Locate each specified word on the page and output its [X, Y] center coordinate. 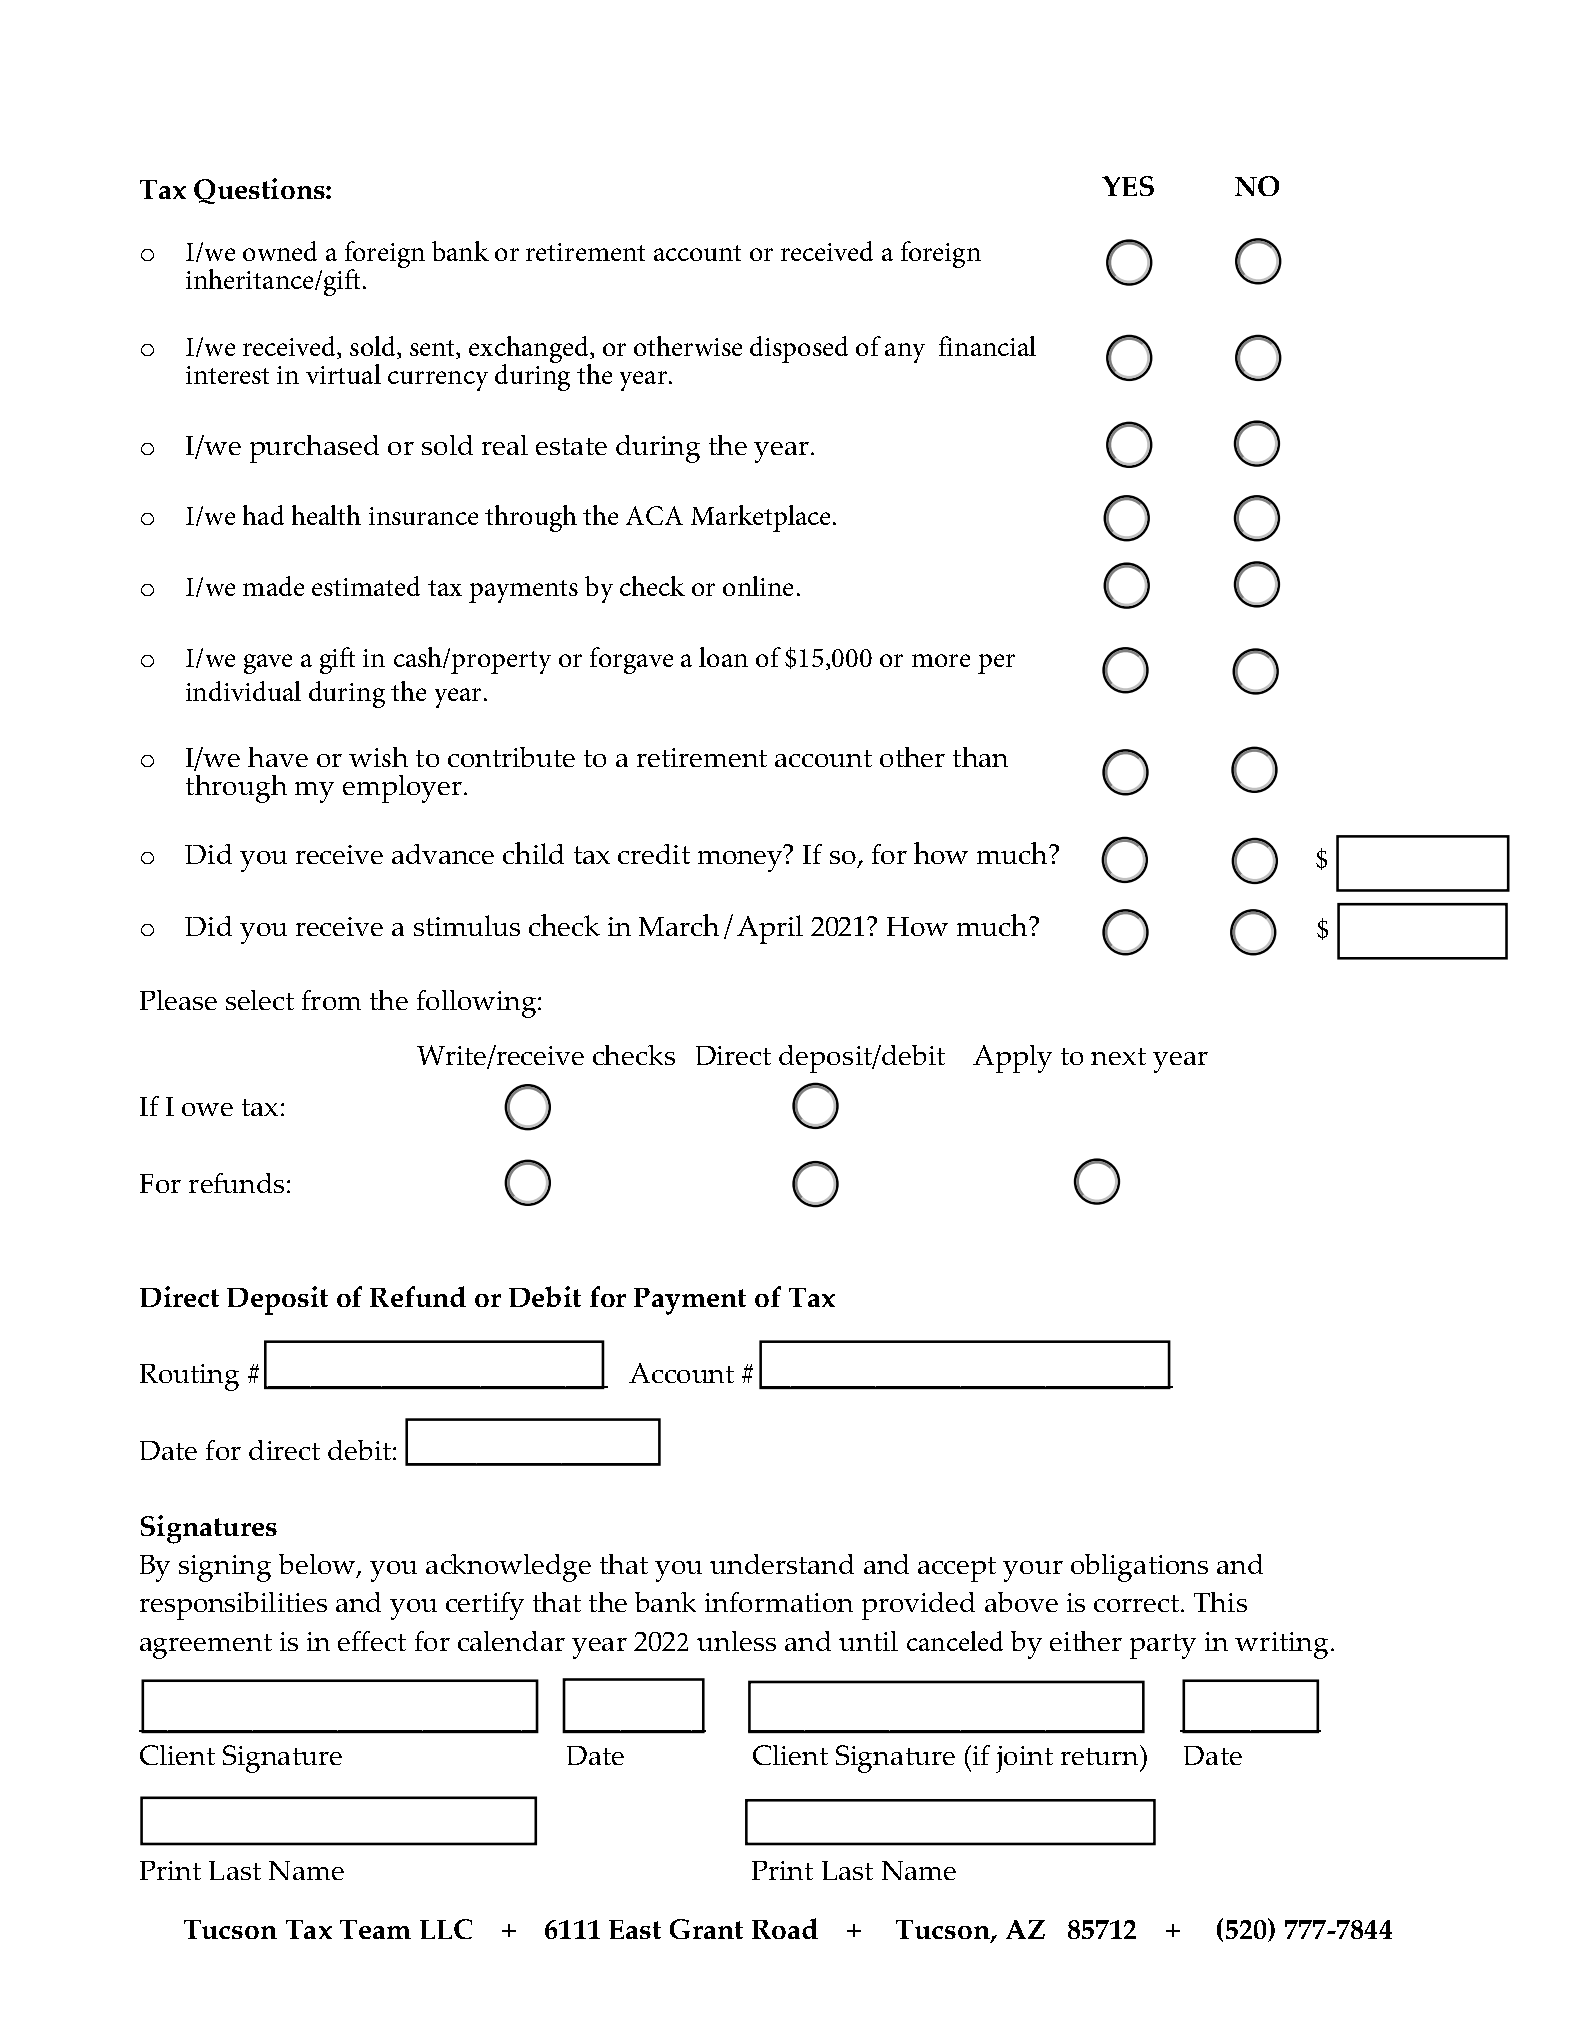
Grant [706, 1929]
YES [1128, 186]
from [331, 1000]
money [740, 861]
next [1118, 1056]
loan [723, 657]
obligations [1139, 1568]
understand [782, 1564]
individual [243, 691]
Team [375, 1929]
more [941, 660]
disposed [799, 349]
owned [280, 251]
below [318, 1565]
